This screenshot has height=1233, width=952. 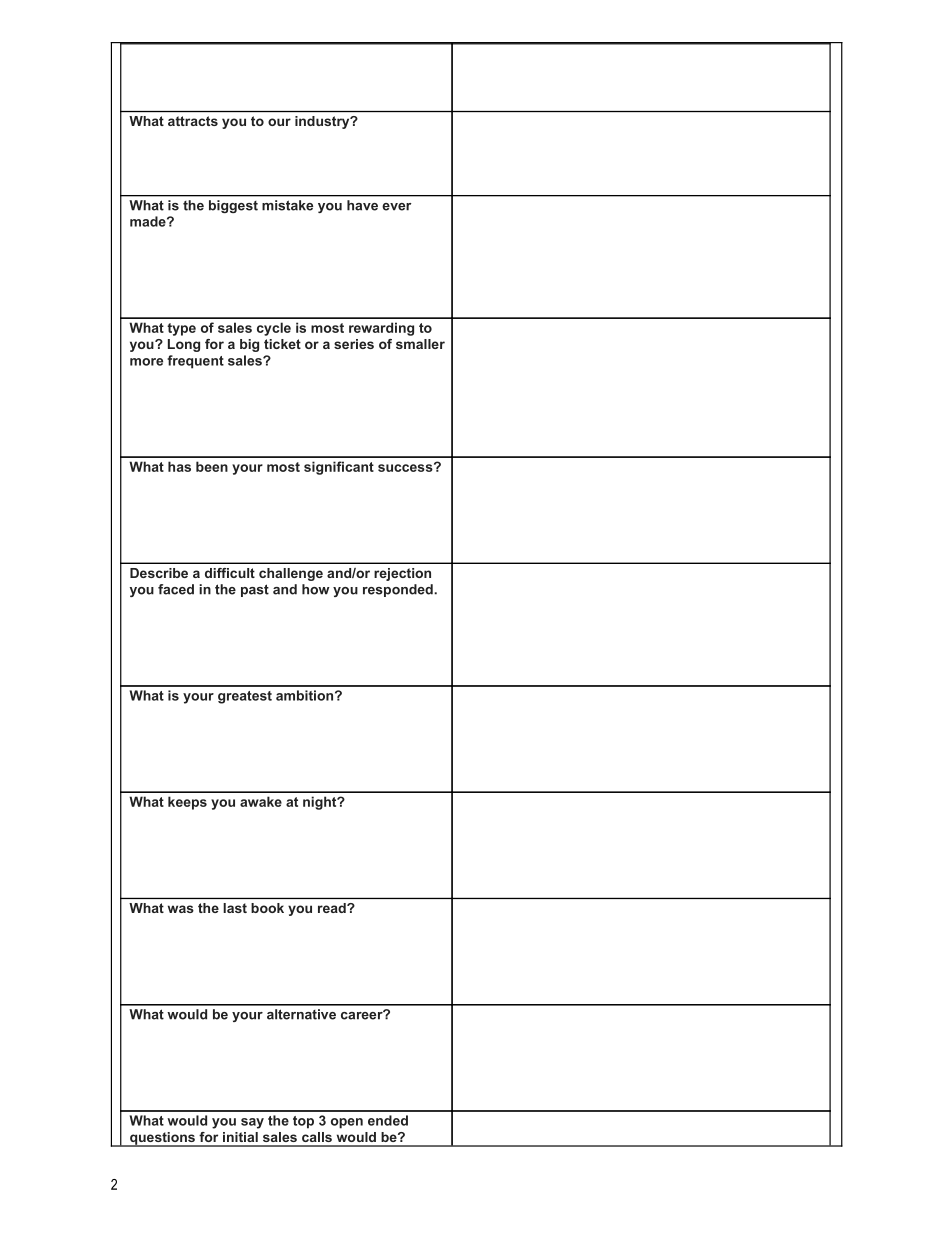 What do you see at coordinates (399, 590) in the screenshot?
I see `responded` at bounding box center [399, 590].
